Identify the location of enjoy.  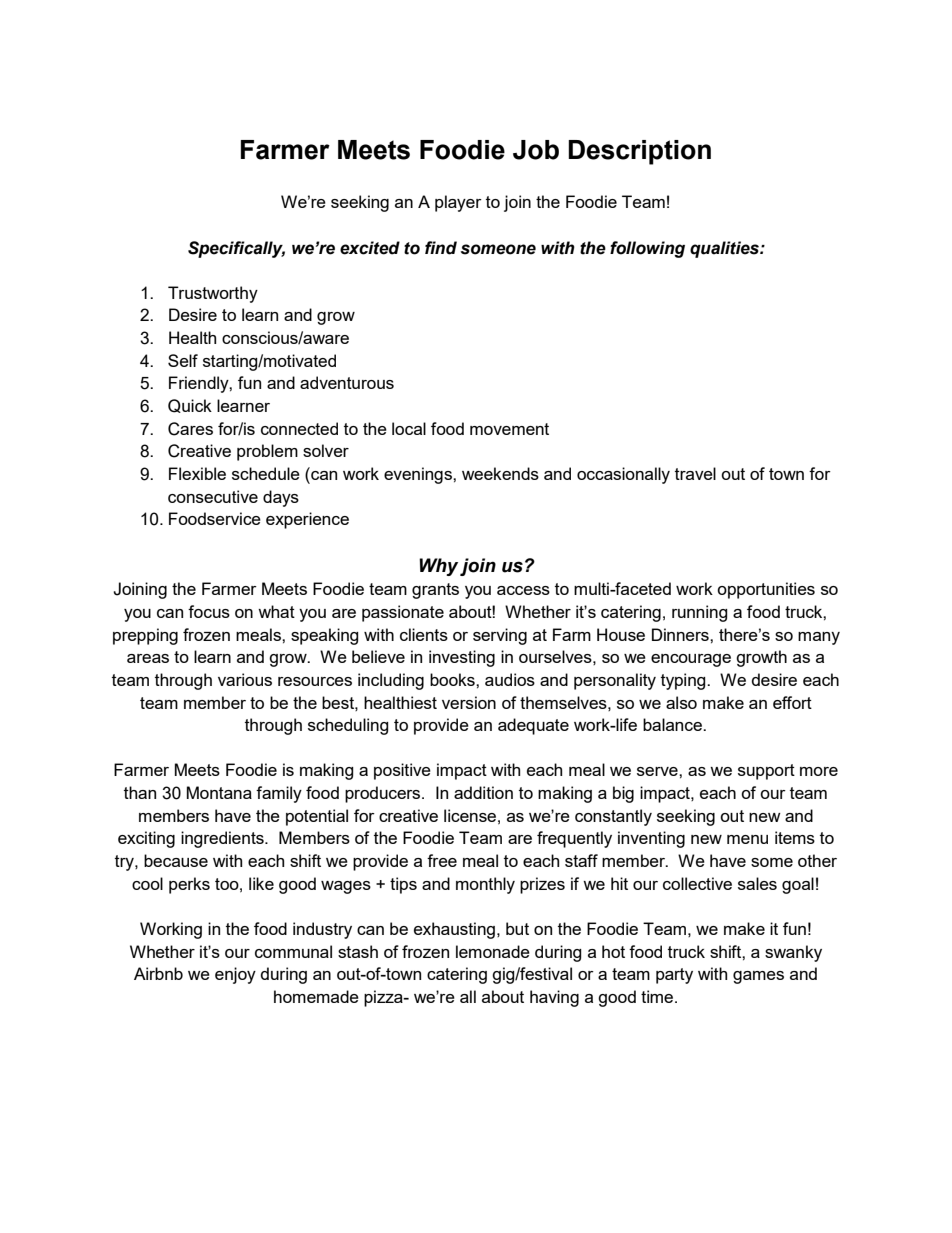
(235, 975).
